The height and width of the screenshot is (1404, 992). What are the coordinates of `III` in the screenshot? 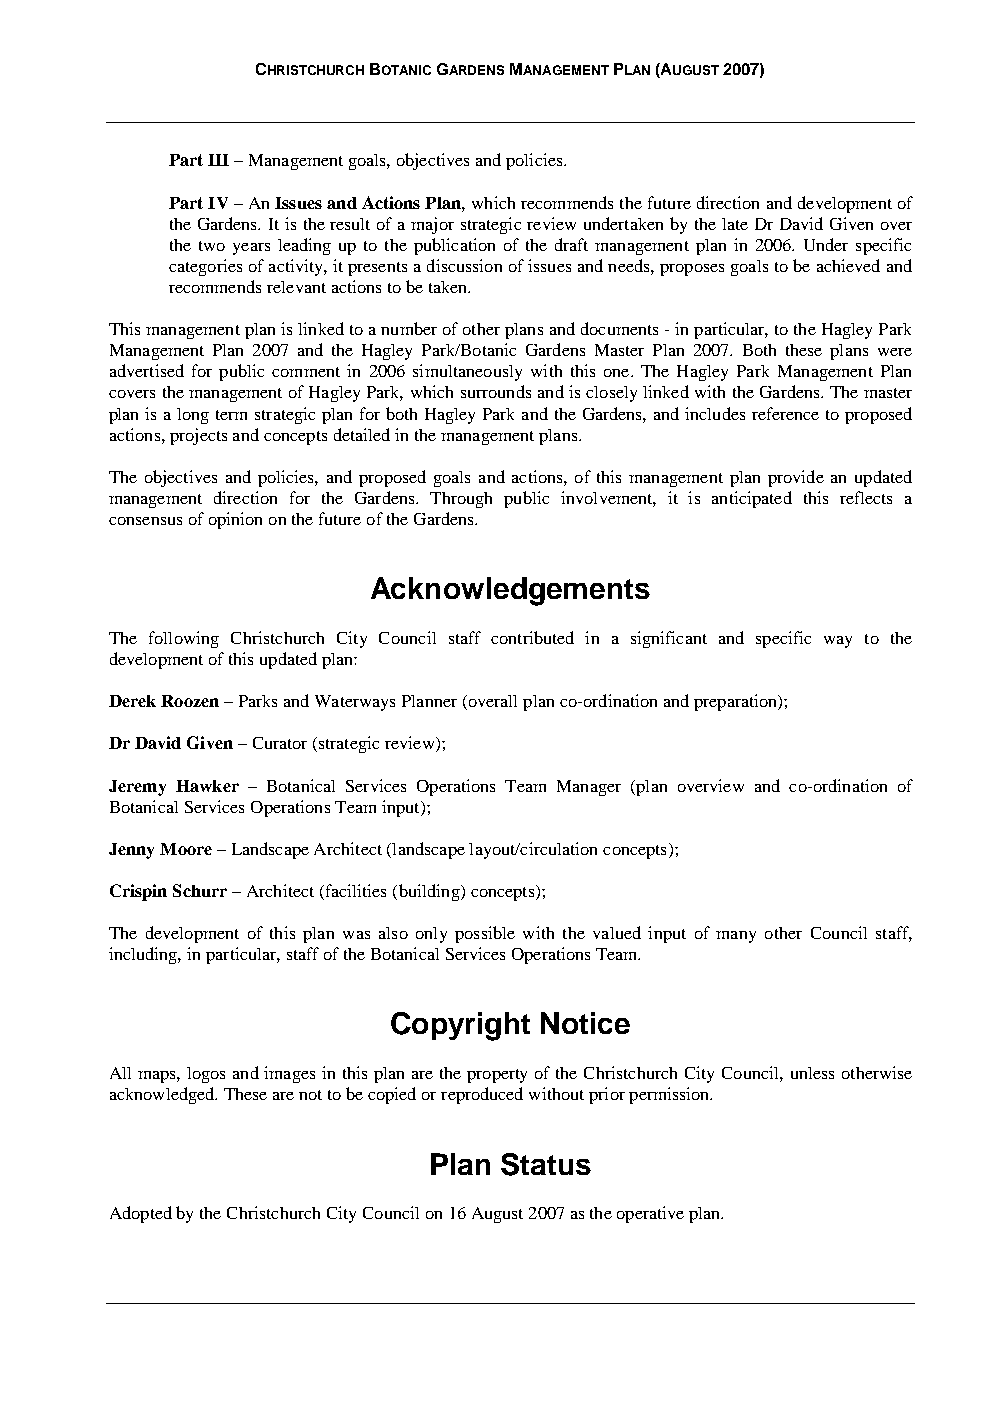 It's located at (218, 160).
